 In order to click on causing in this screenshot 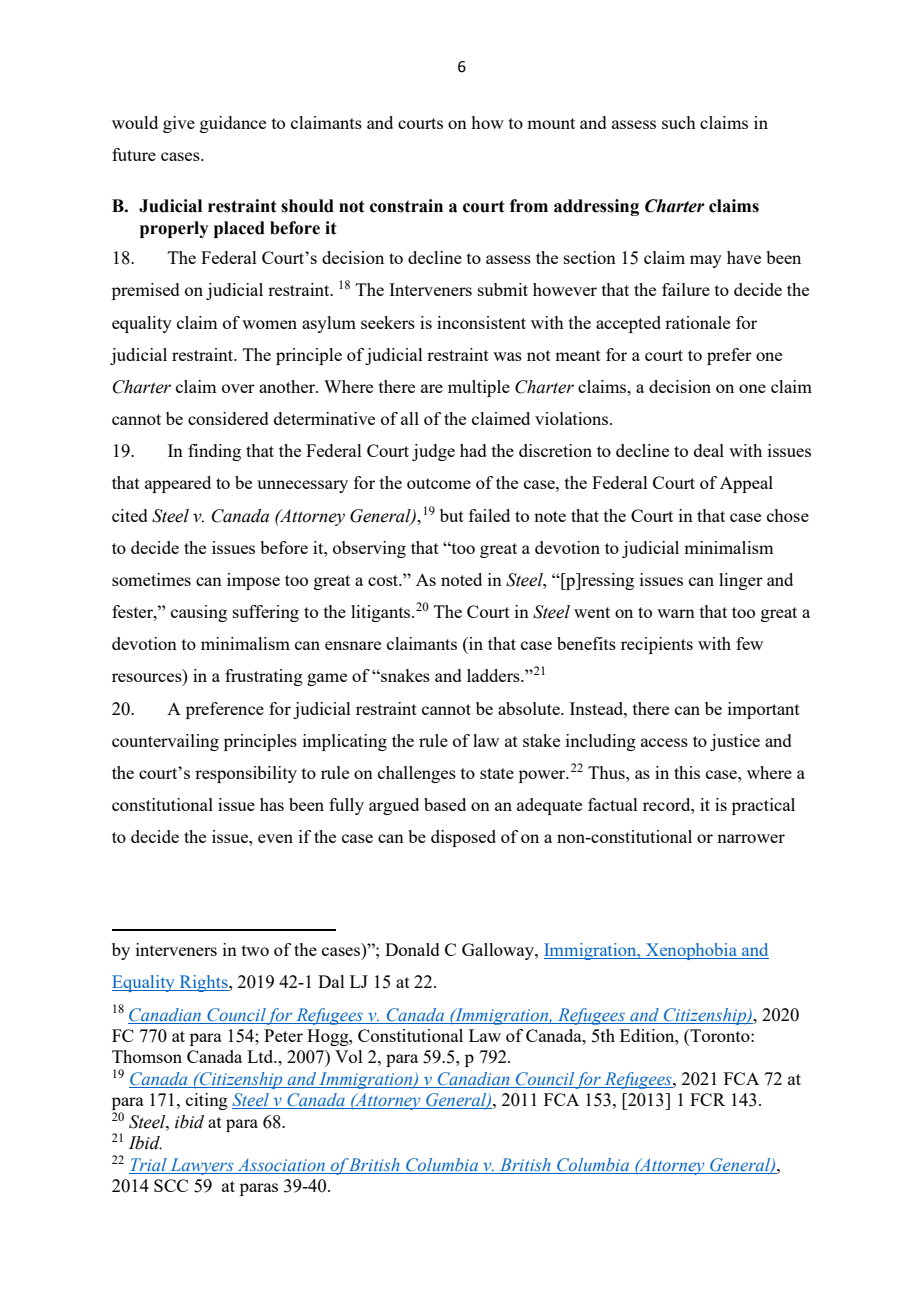, I will do `click(199, 613)`.
